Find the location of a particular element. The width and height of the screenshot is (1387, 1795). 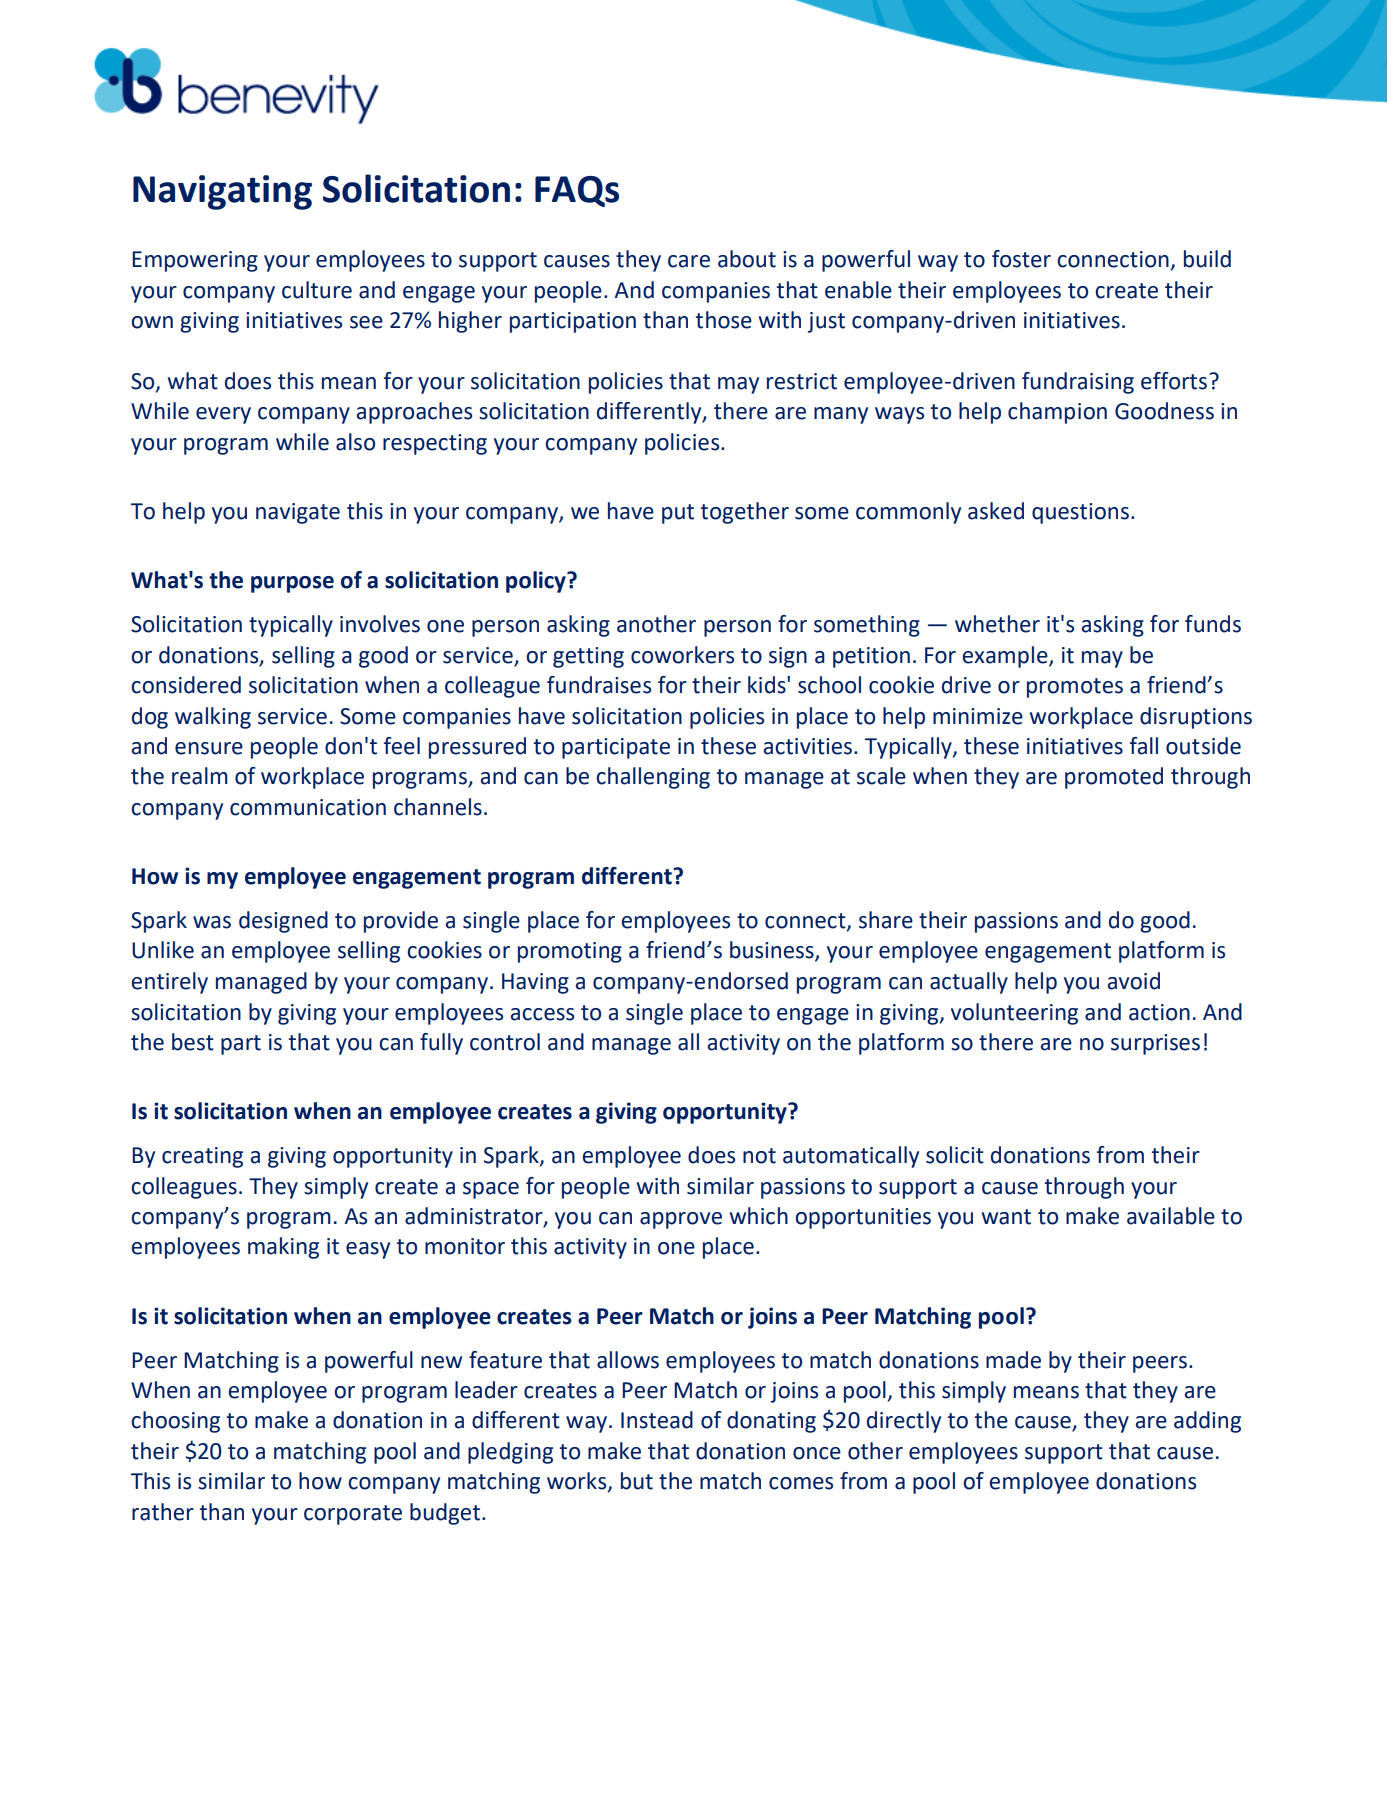

foster is located at coordinates (1021, 259).
